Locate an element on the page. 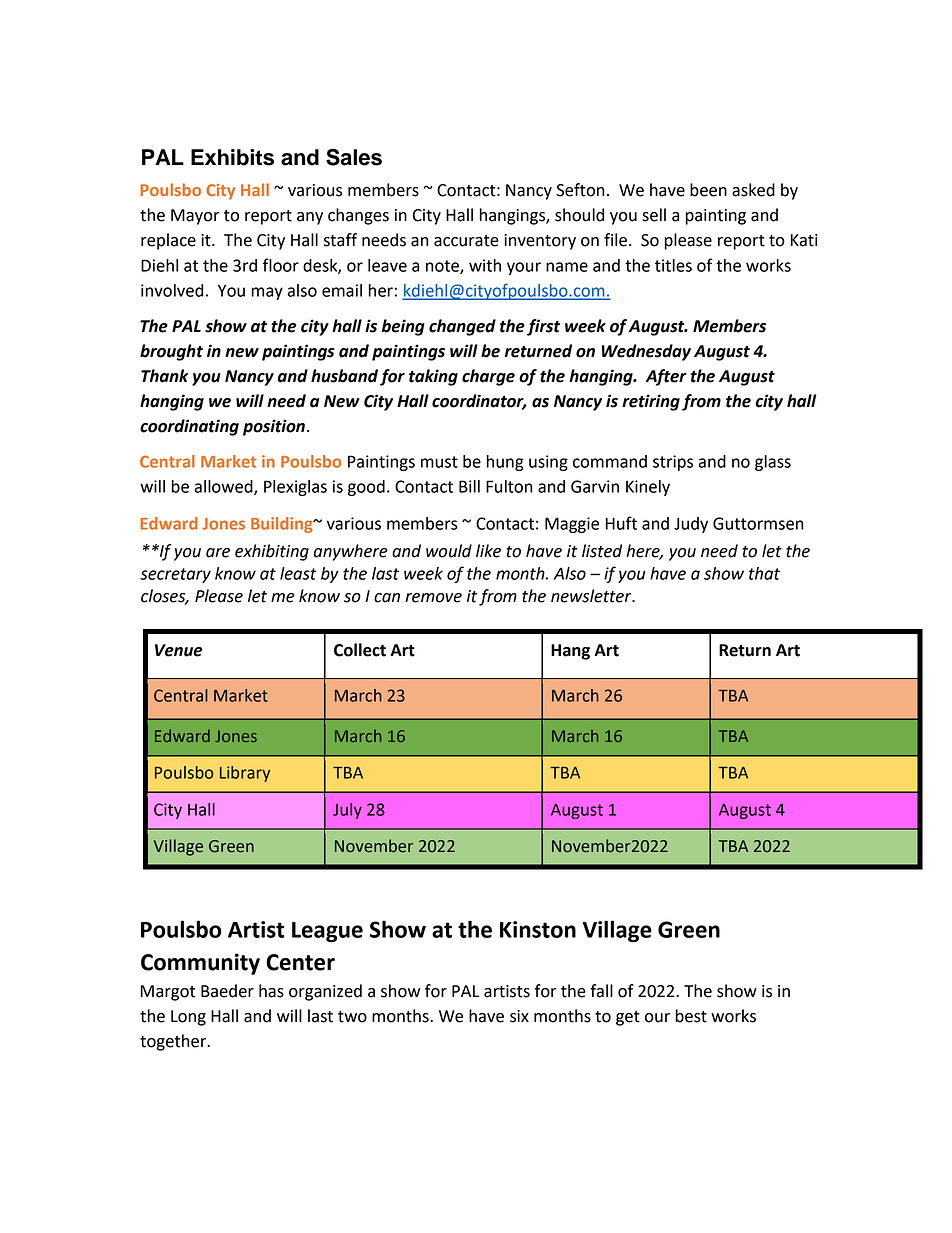 The width and height of the image is (952, 1233). six is located at coordinates (519, 1016).
